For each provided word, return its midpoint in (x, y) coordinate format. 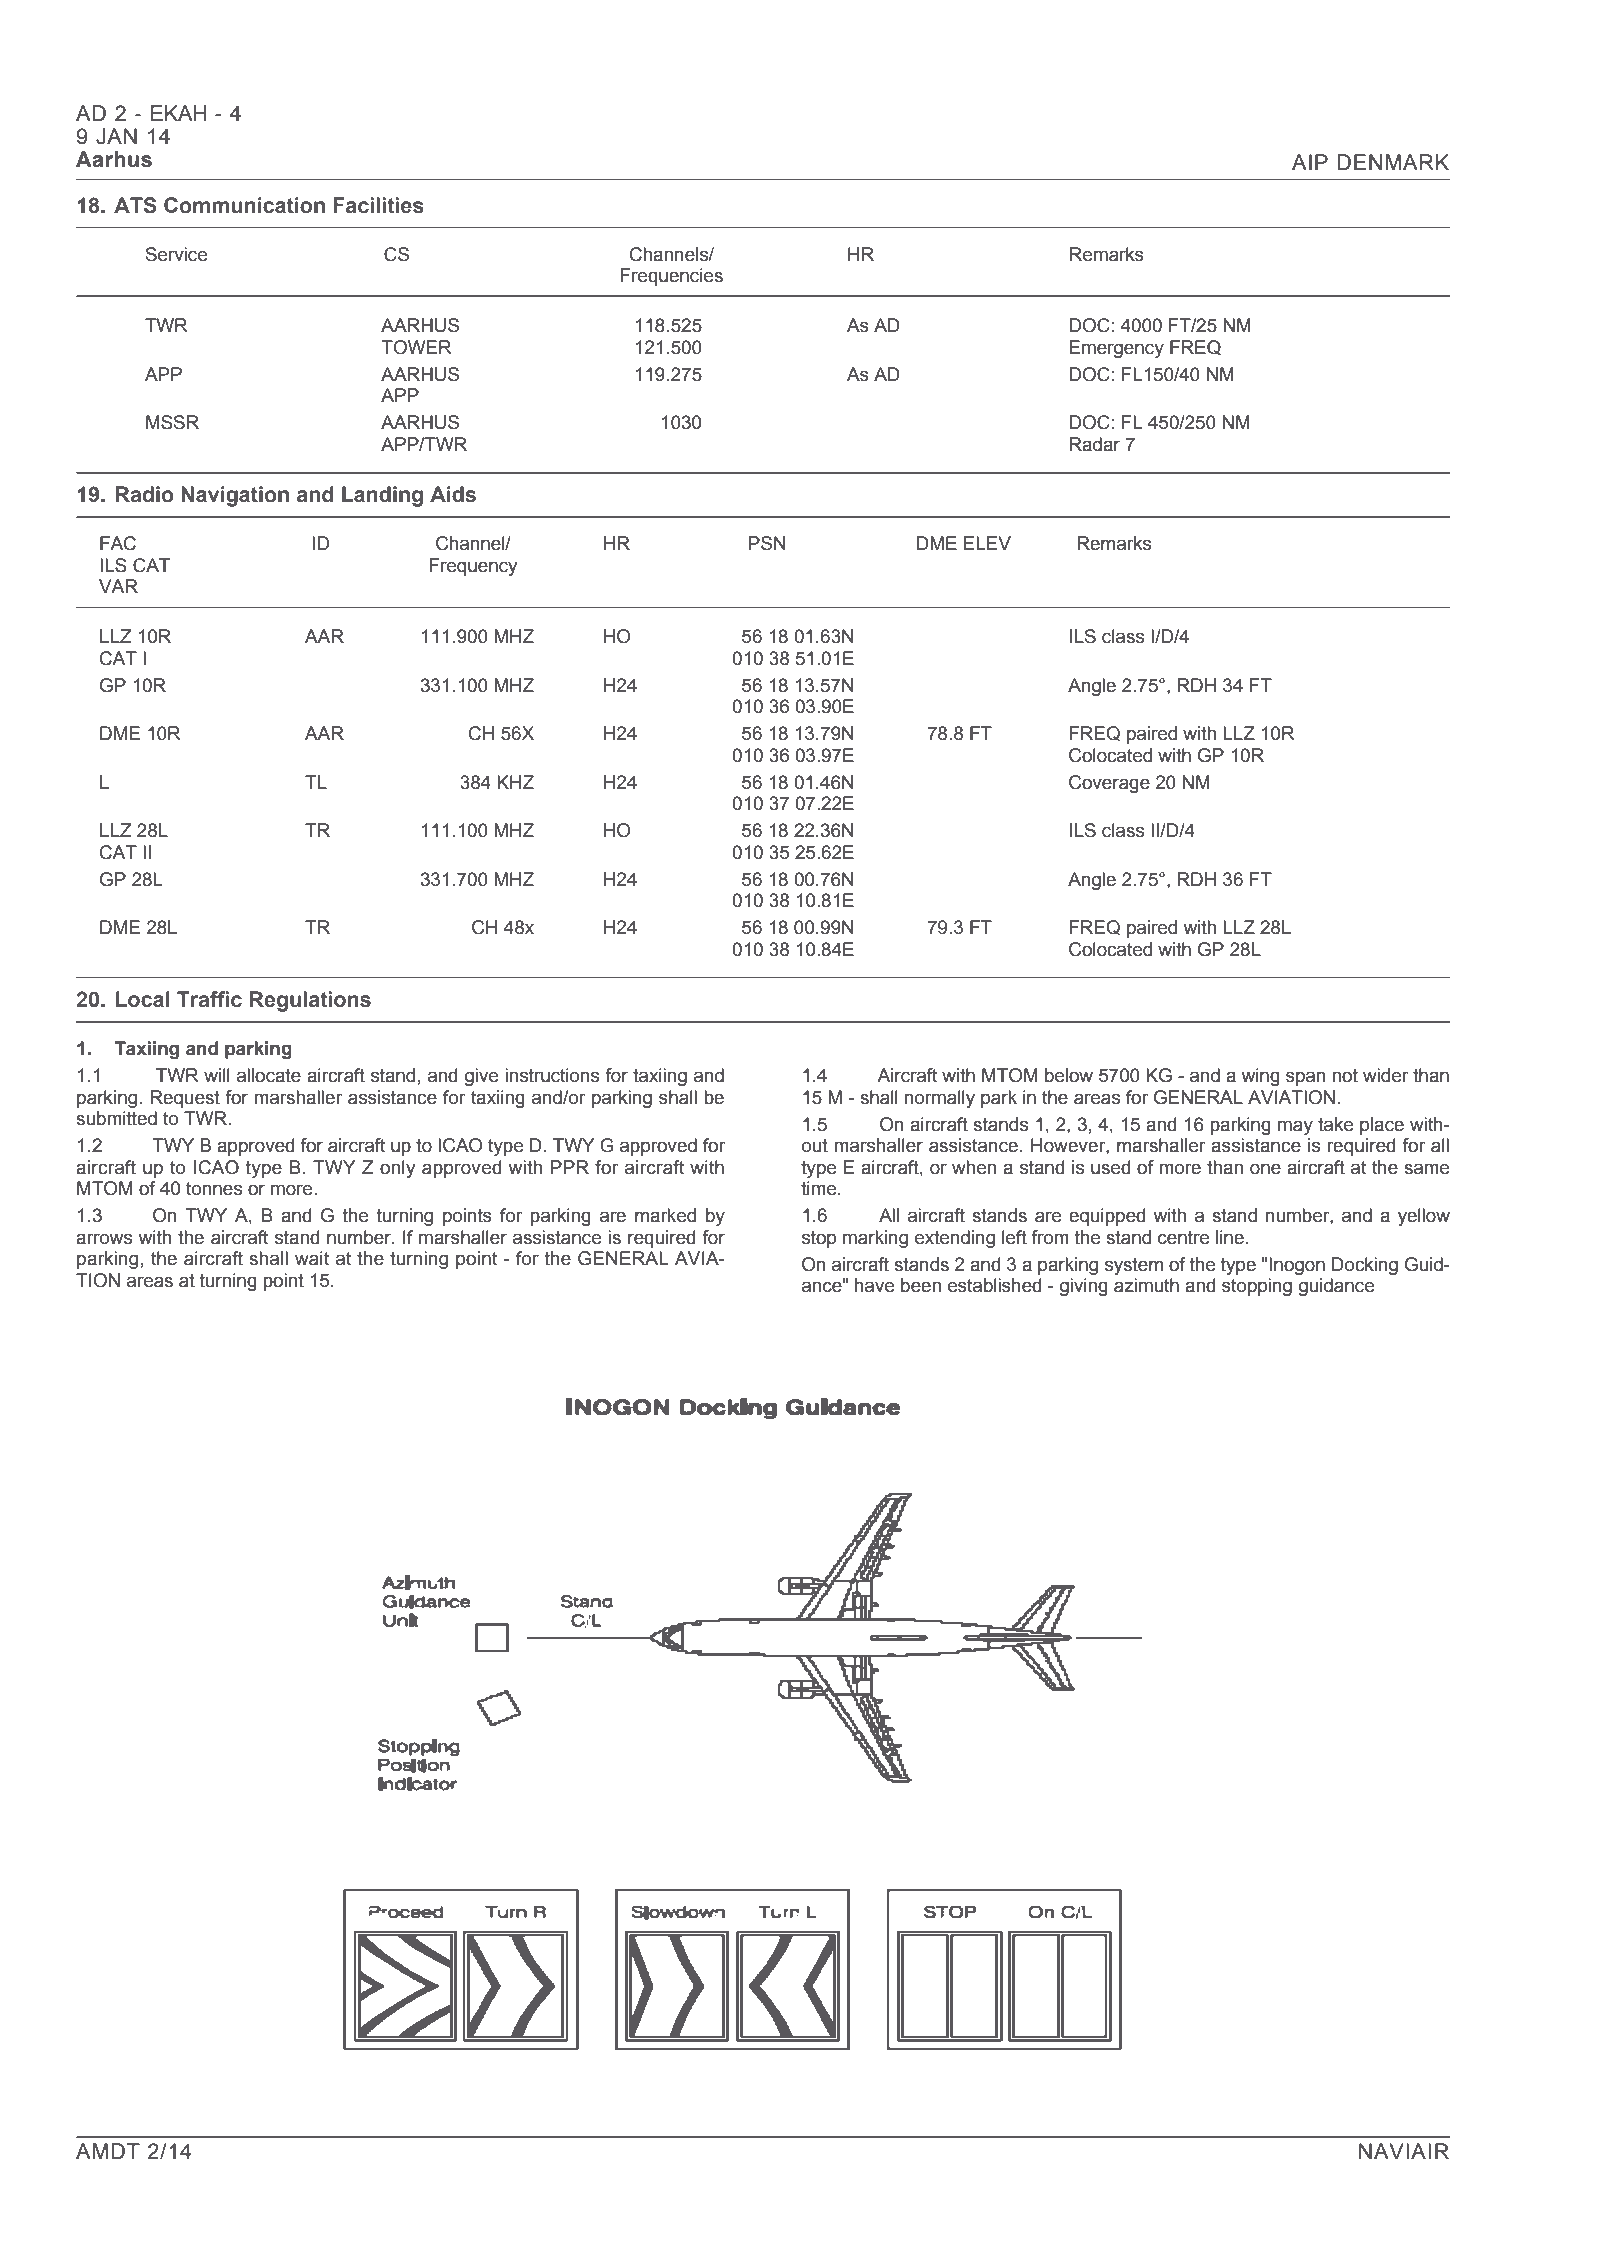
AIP (1310, 162)
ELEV (987, 543)
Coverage (1109, 784)
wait (312, 1258)
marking (875, 1239)
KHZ (515, 782)
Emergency (1116, 349)
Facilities (378, 205)
